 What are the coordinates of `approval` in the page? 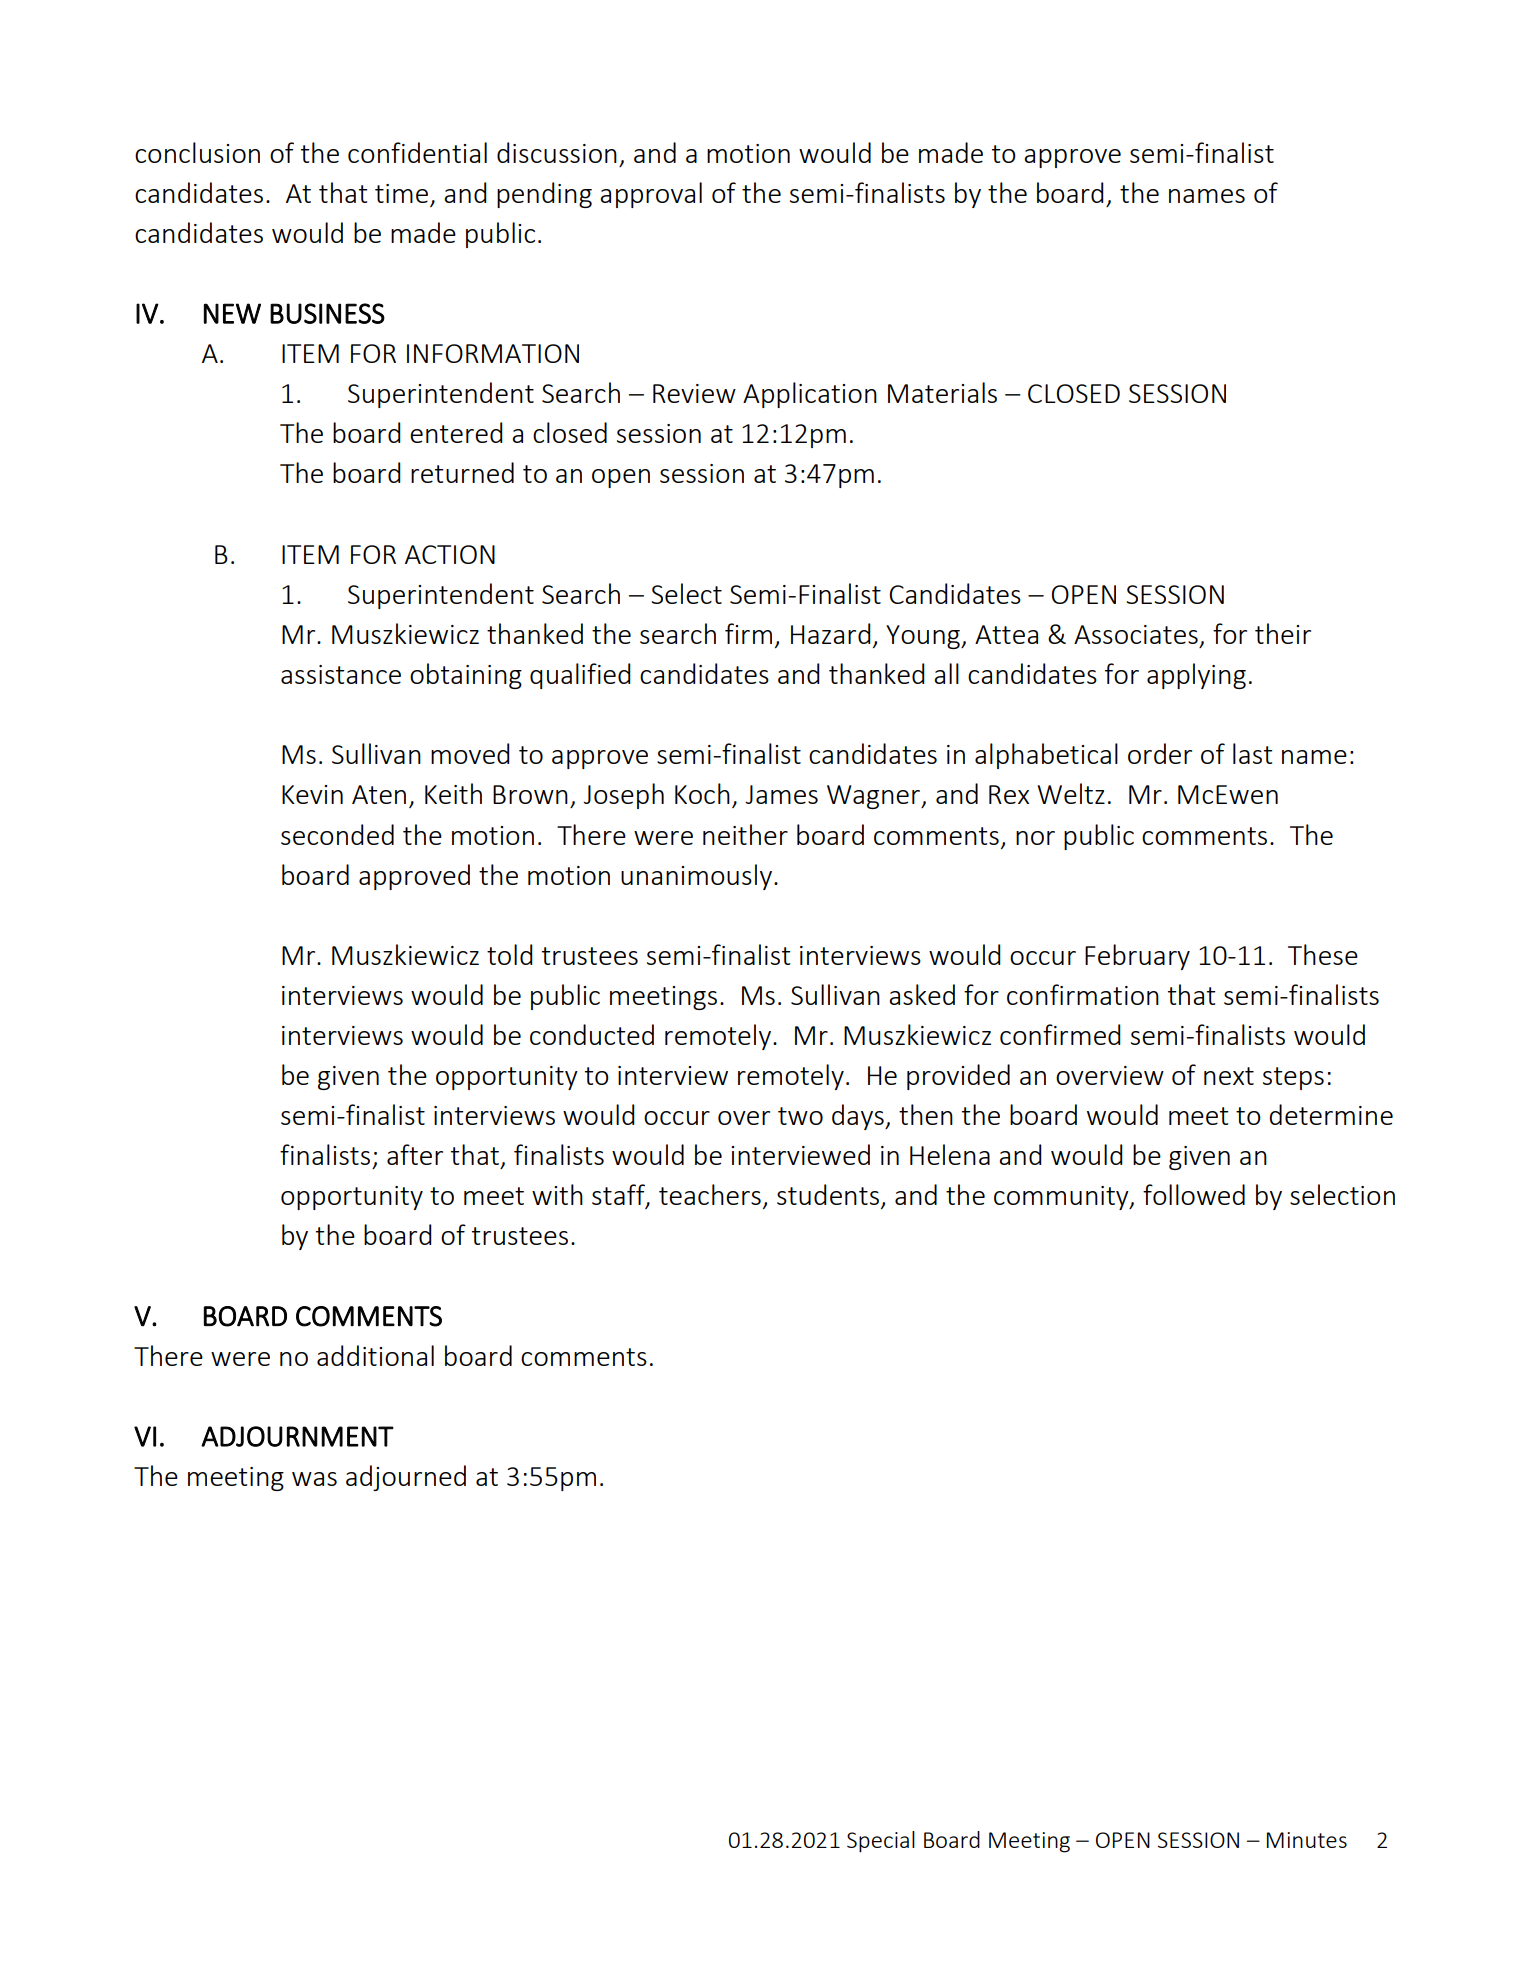 It's located at (651, 195).
